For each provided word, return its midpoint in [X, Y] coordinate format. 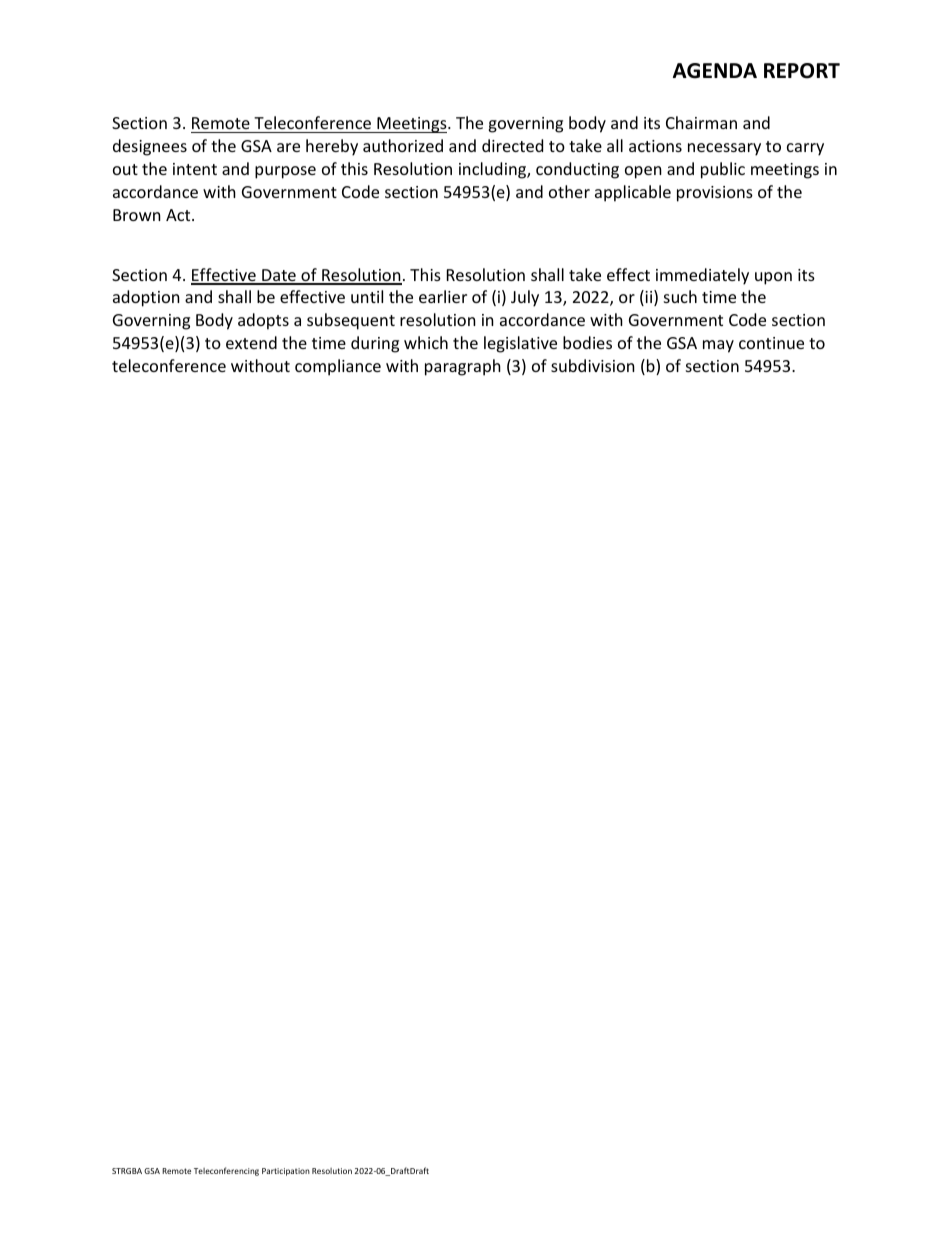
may [718, 346]
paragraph [463, 367]
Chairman [701, 122]
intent [195, 169]
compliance [338, 367]
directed [512, 145]
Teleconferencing [226, 1171]
